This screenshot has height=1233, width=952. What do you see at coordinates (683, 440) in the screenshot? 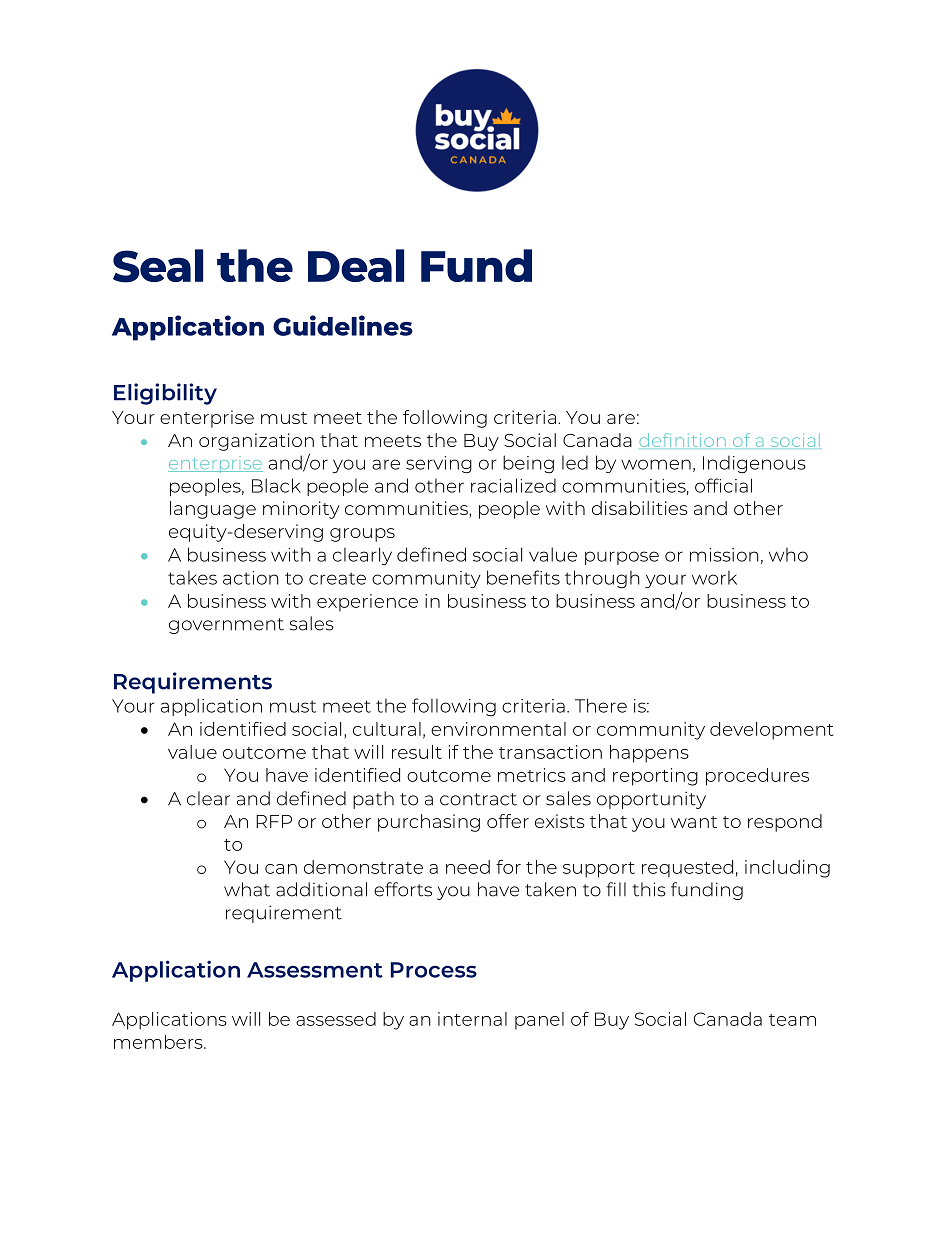
I see `definition` at bounding box center [683, 440].
